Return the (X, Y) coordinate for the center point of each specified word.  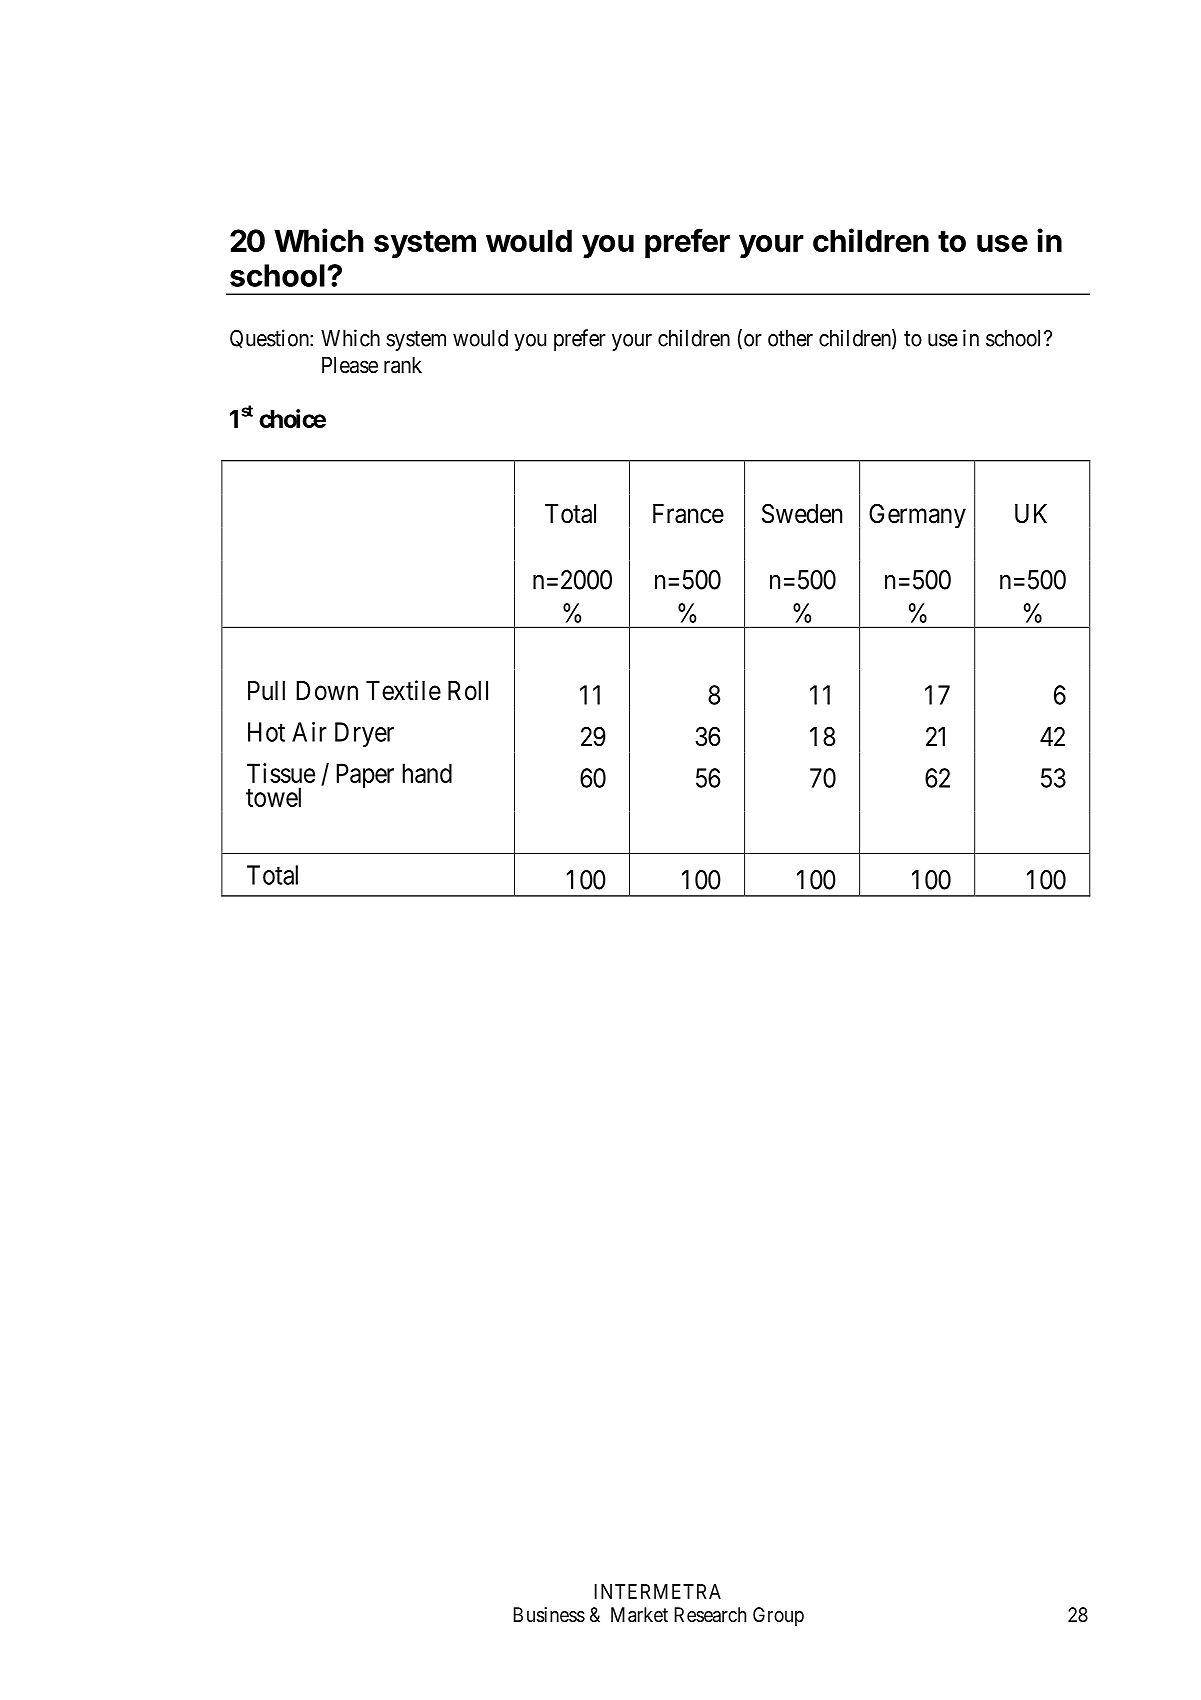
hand (427, 773)
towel (273, 797)
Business (549, 1615)
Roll (468, 691)
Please (350, 365)
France (688, 514)
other (790, 338)
